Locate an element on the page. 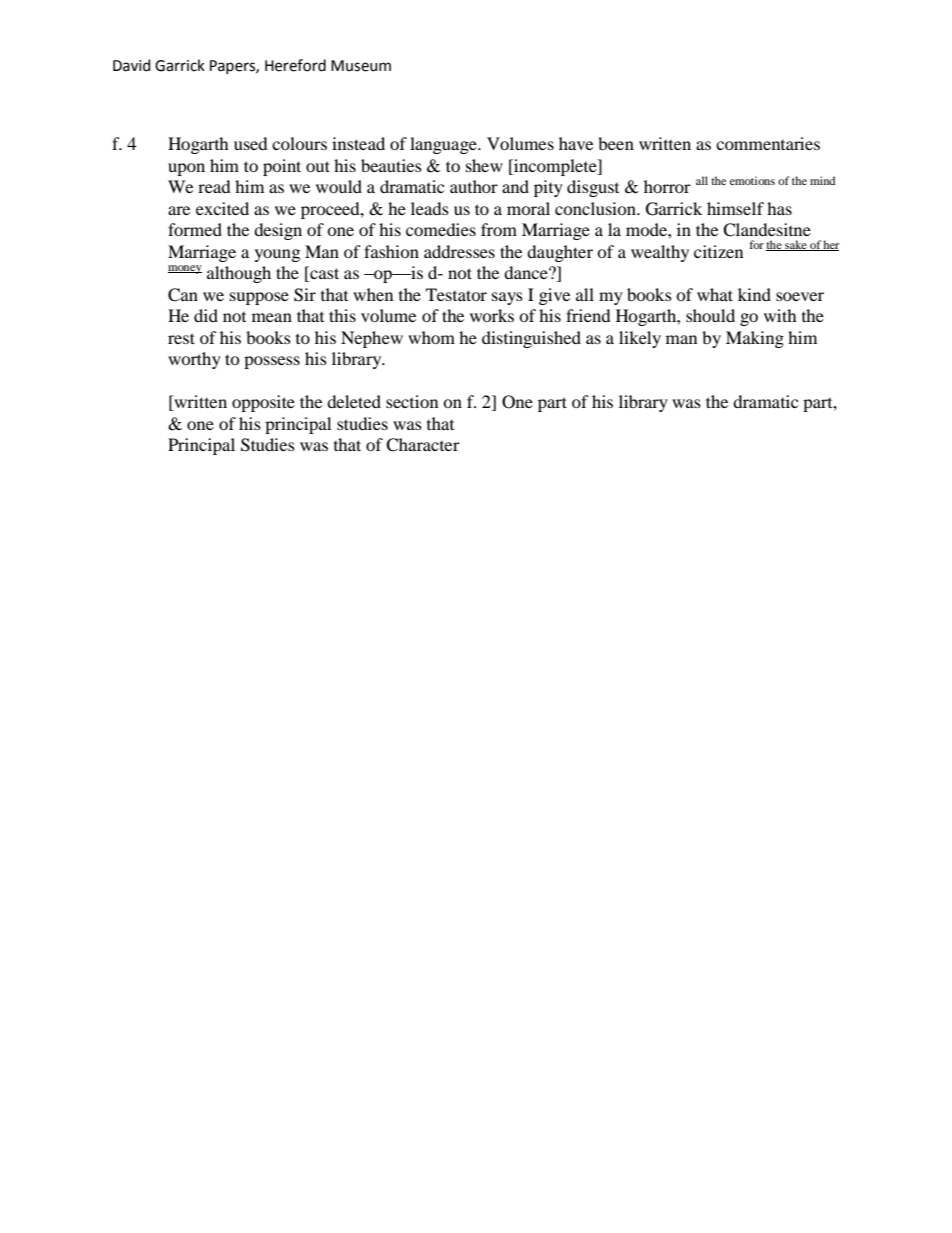  citizen is located at coordinates (718, 251).
